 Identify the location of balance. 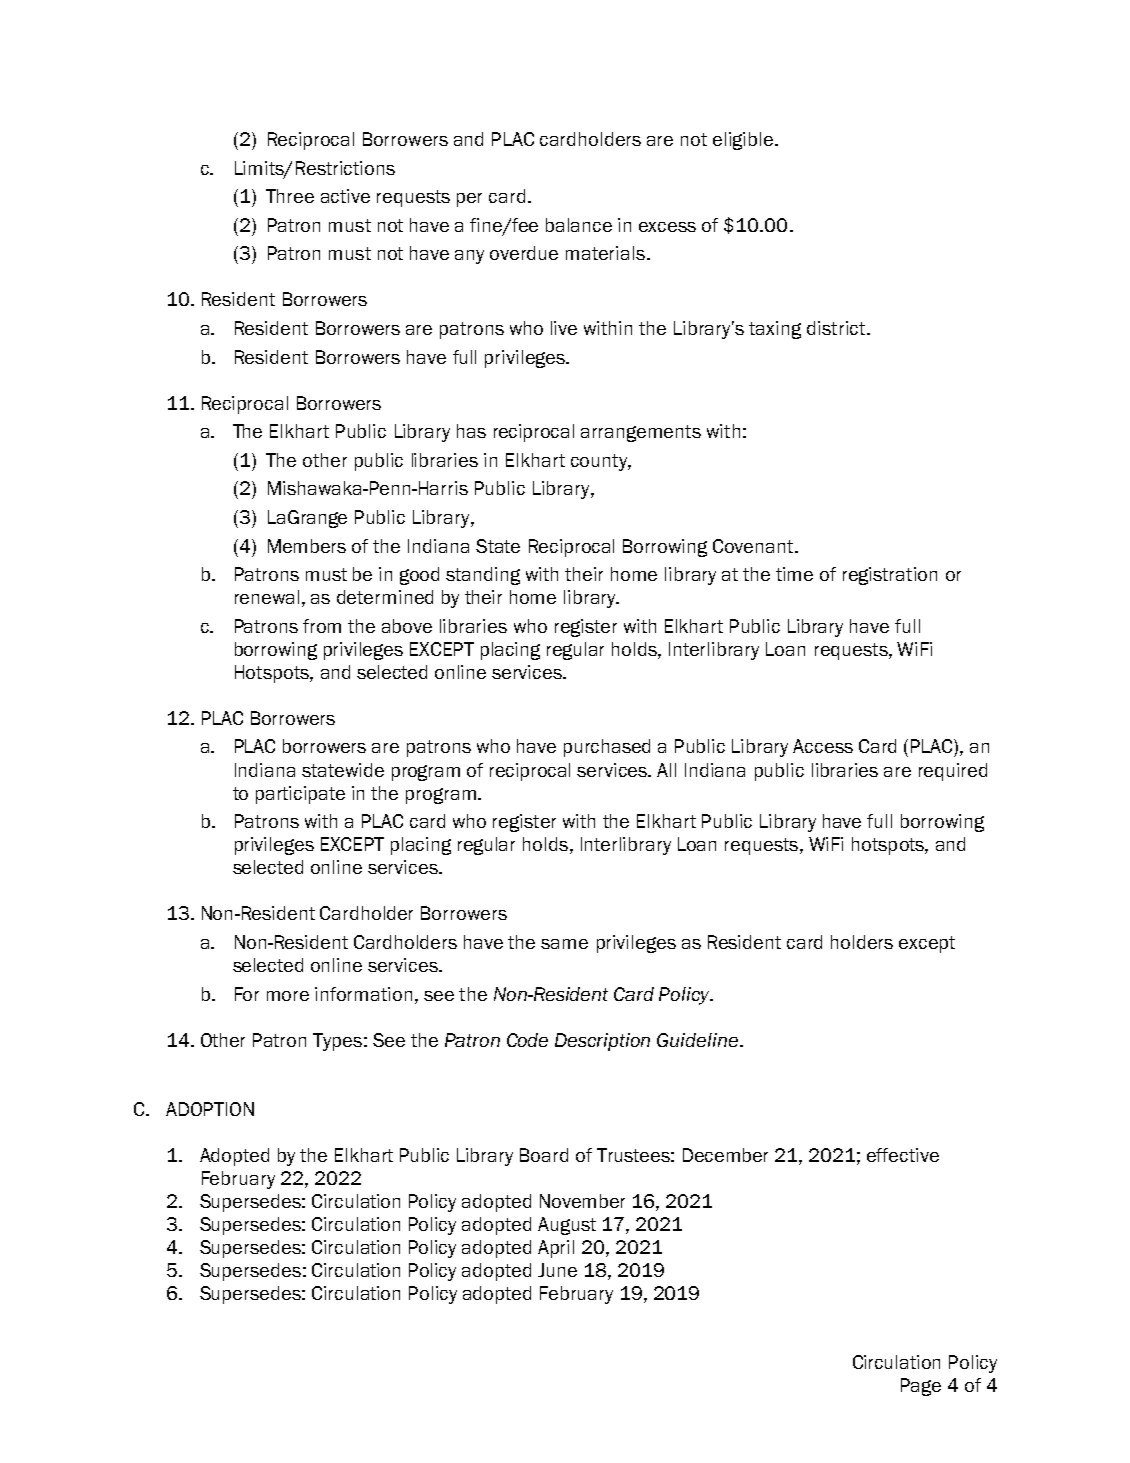
(579, 225).
